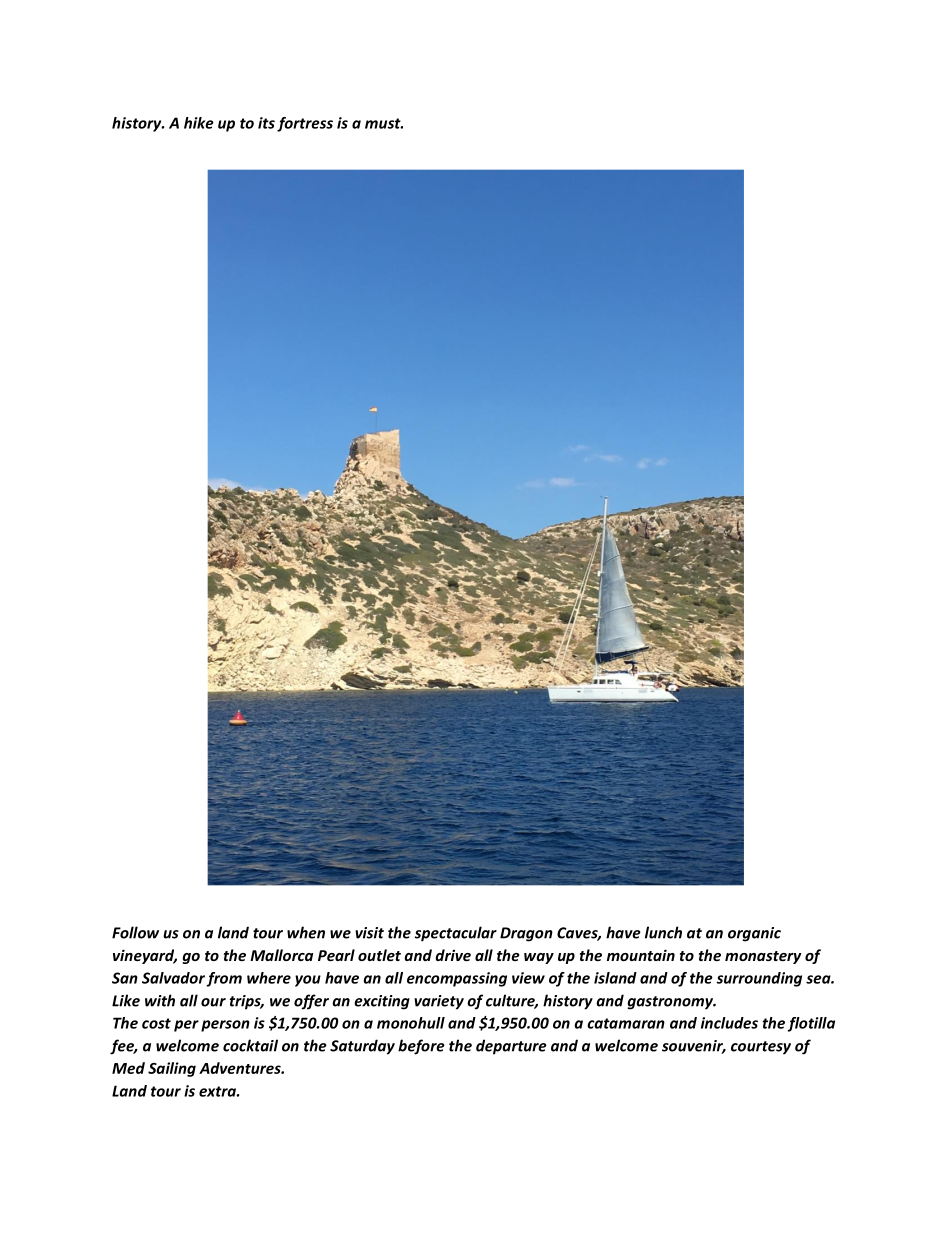 The width and height of the screenshot is (952, 1233). What do you see at coordinates (266, 123) in the screenshot?
I see `its` at bounding box center [266, 123].
